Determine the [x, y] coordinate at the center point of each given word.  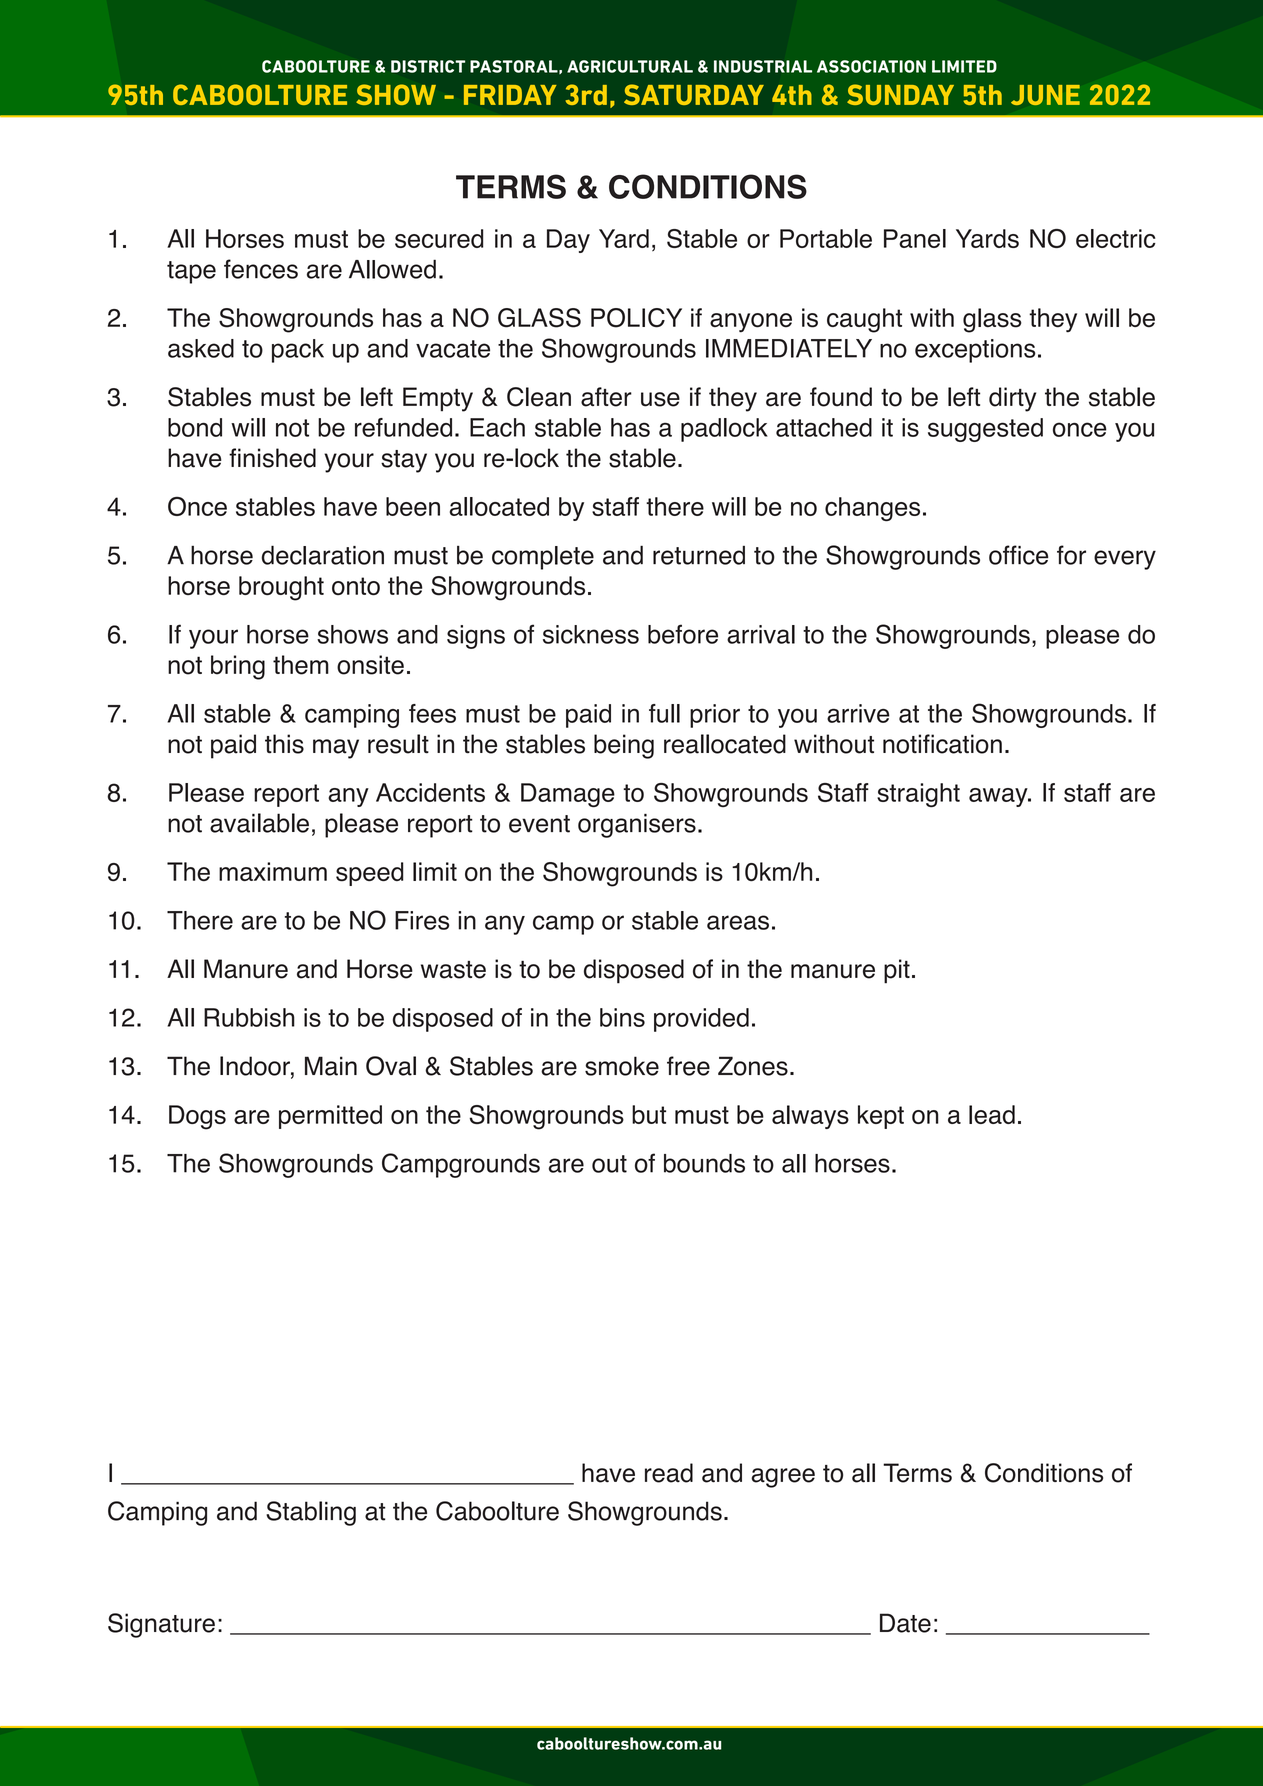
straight [918, 795]
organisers [637, 826]
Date [905, 1623]
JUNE [1045, 95]
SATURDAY [694, 94]
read [669, 1473]
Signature [161, 1625]
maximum [273, 871]
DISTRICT [428, 66]
